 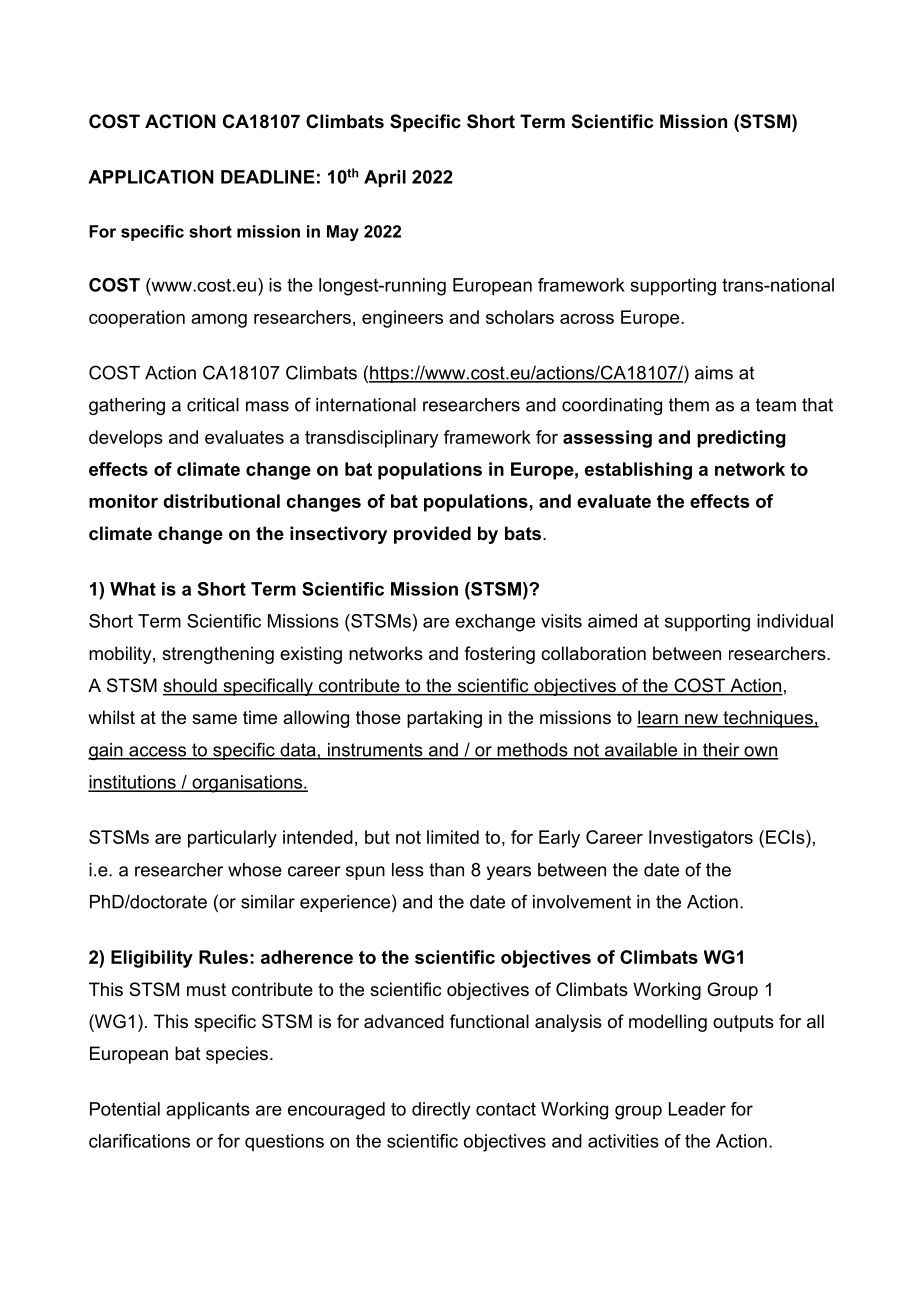 What do you see at coordinates (446, 870) in the document?
I see `than` at bounding box center [446, 870].
